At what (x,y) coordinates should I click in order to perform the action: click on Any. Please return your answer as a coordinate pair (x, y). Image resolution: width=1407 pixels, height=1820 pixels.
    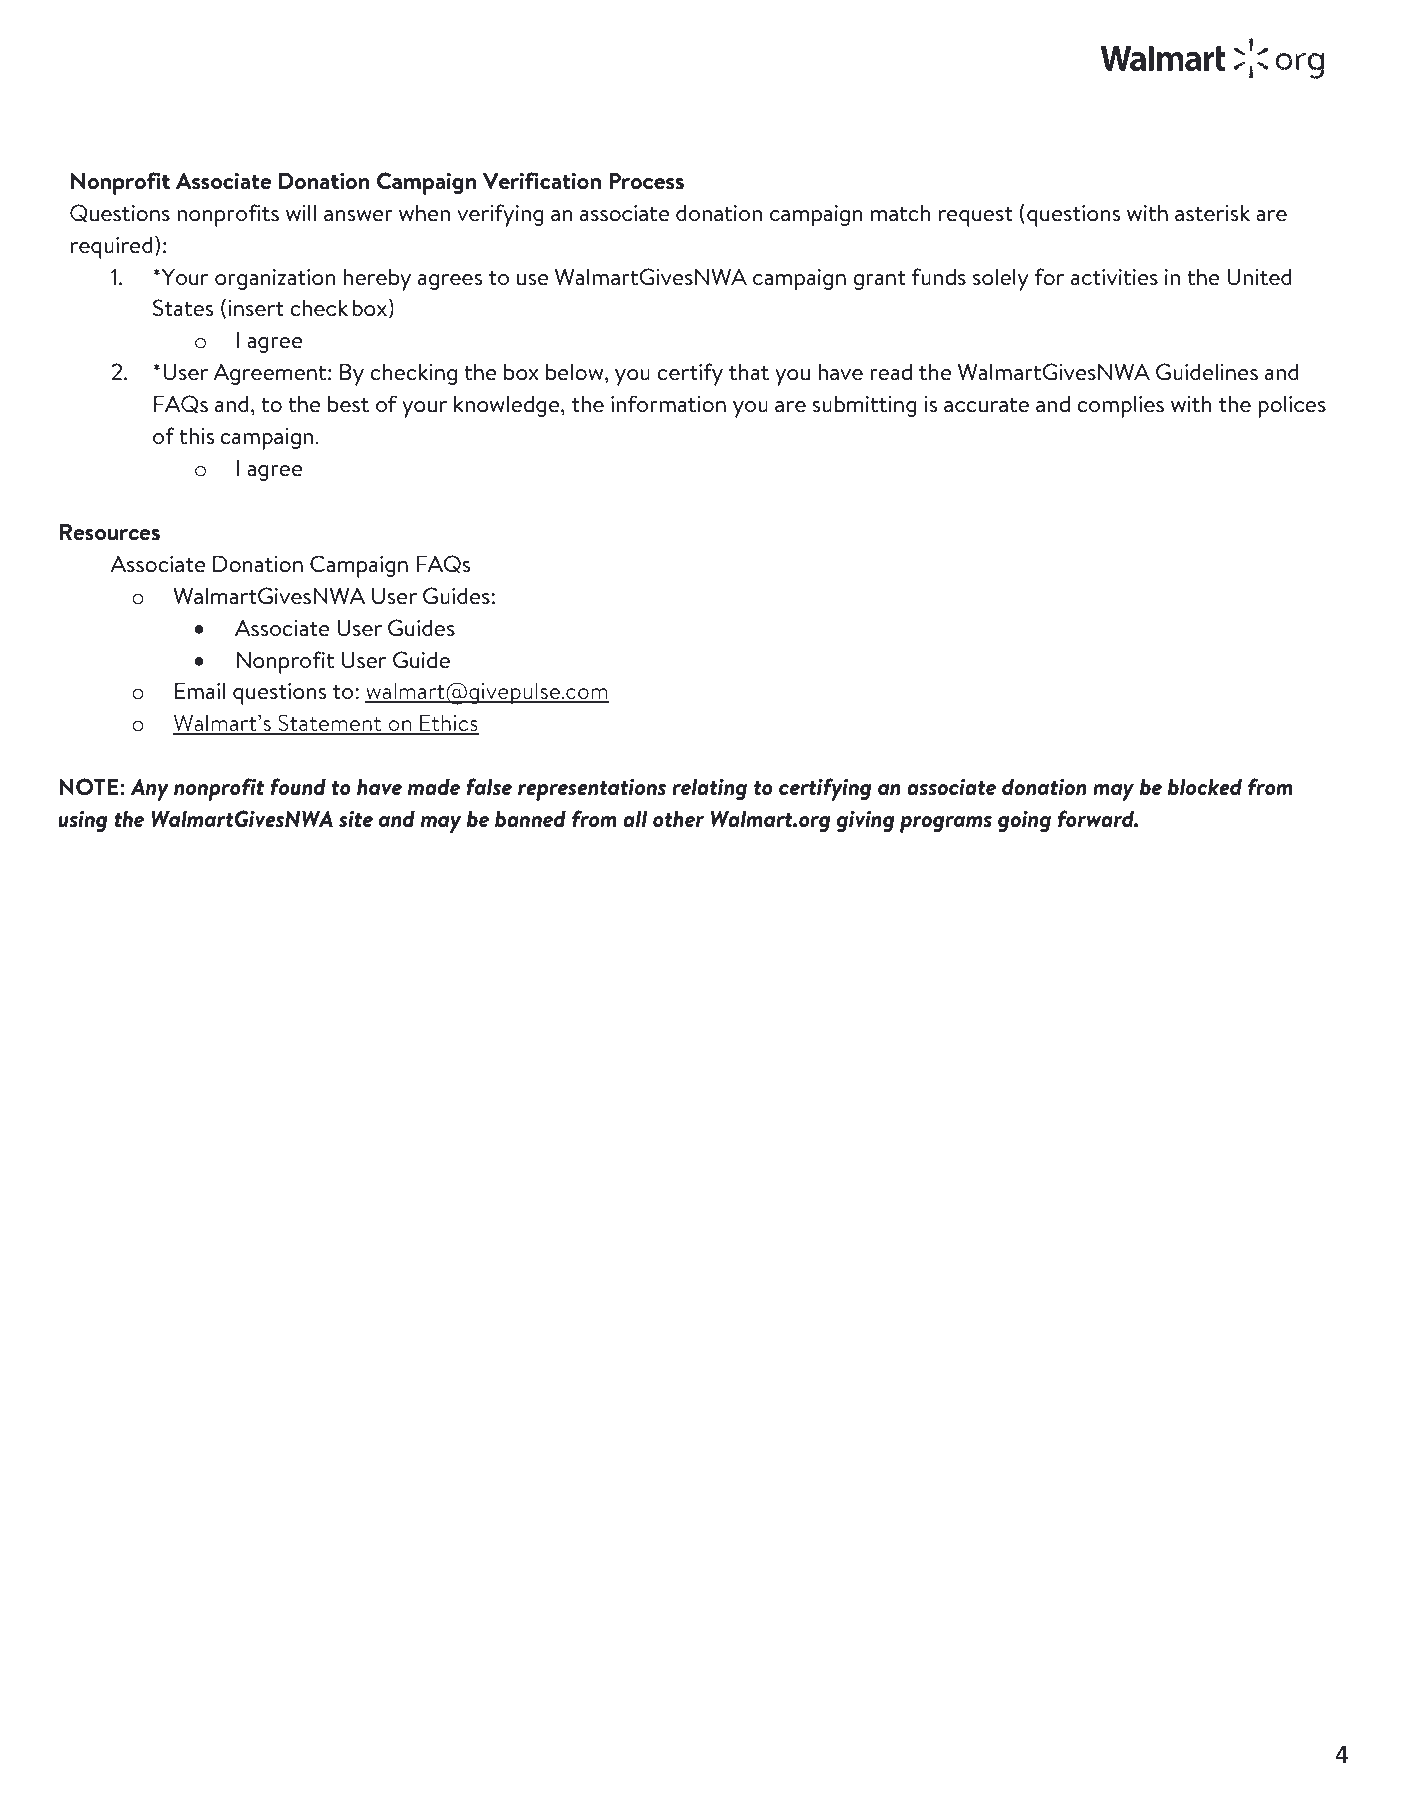
    Looking at the image, I should click on (149, 789).
